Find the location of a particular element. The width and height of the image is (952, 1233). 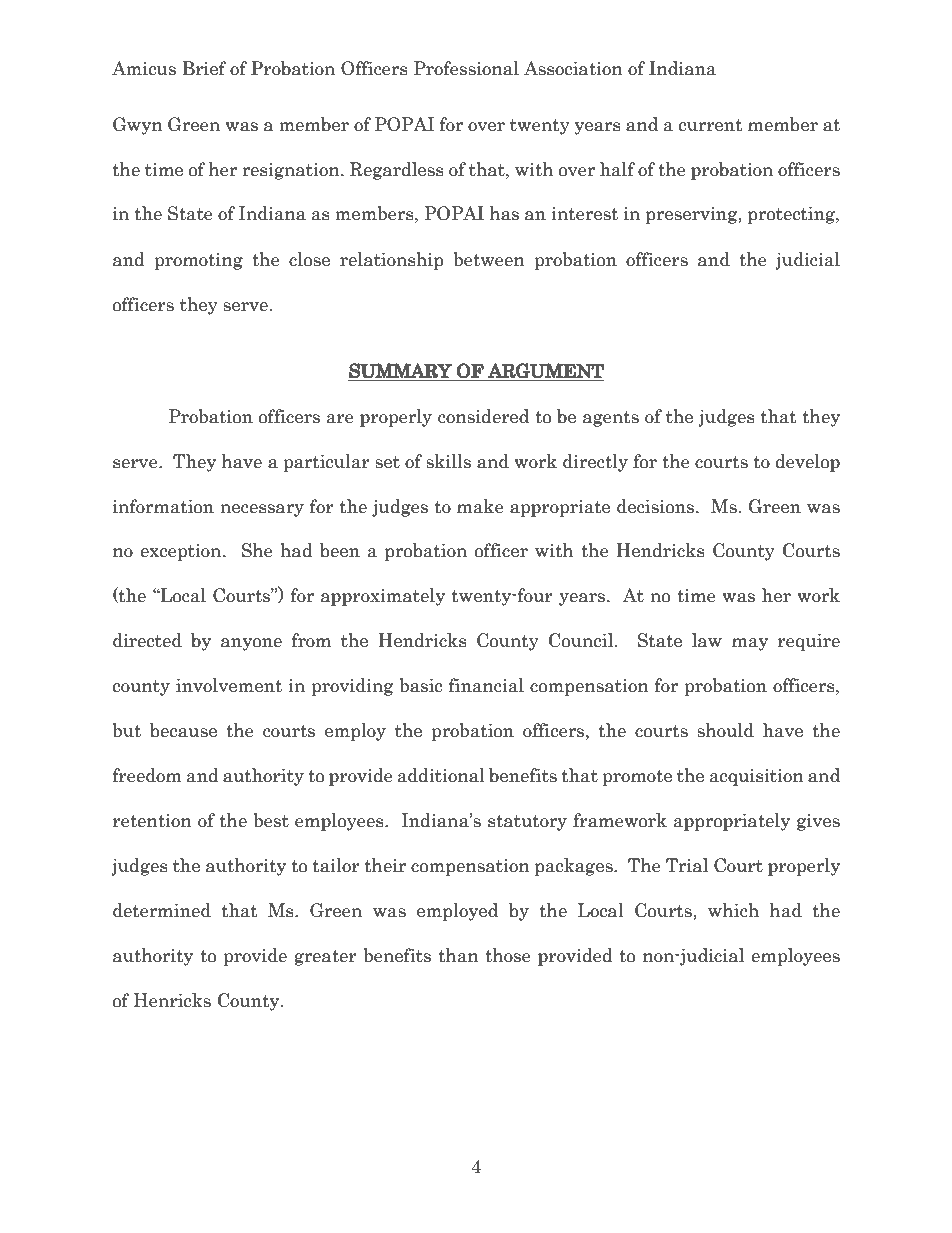

current is located at coordinates (710, 125).
